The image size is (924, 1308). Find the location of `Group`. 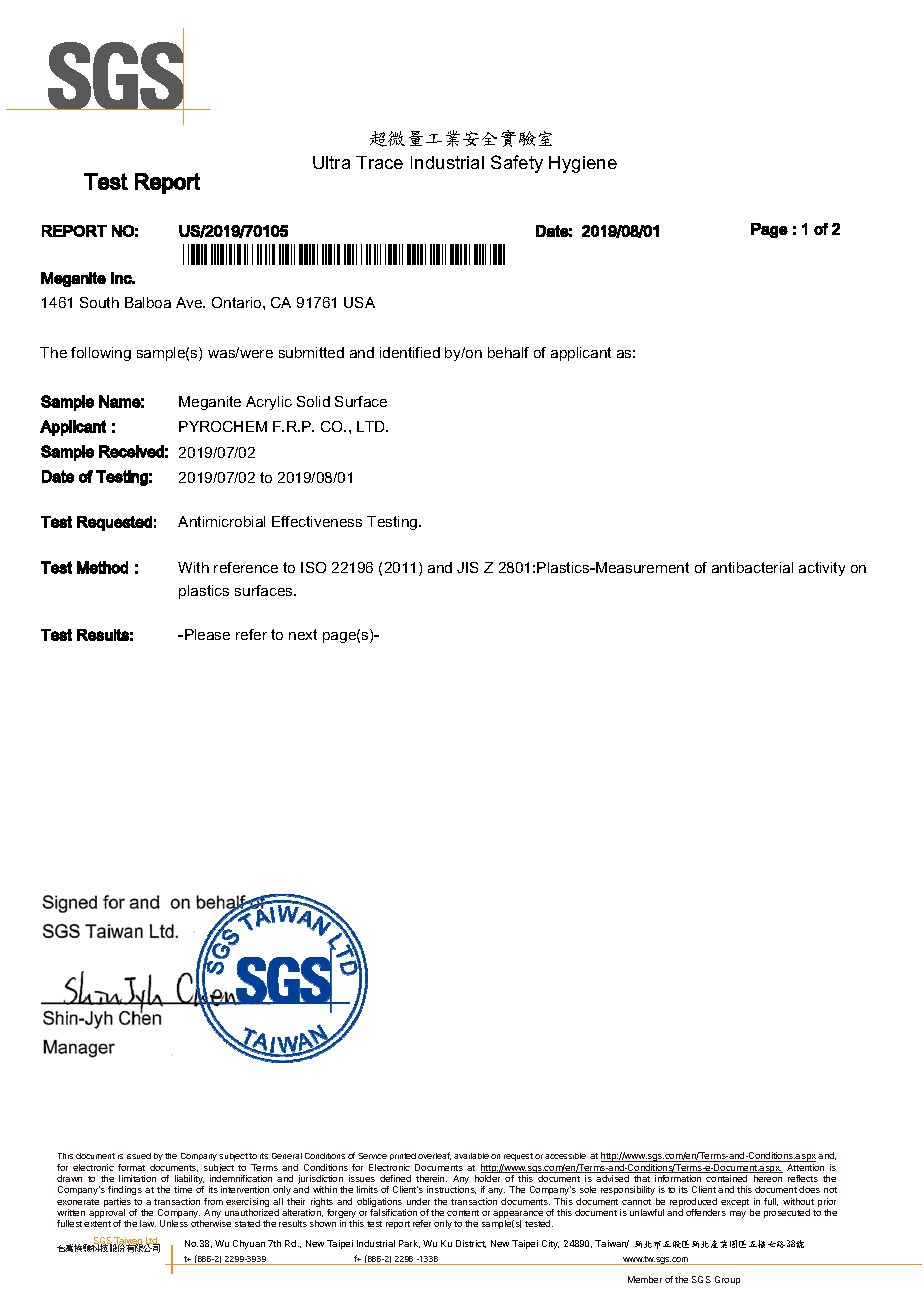

Group is located at coordinates (727, 1280).
